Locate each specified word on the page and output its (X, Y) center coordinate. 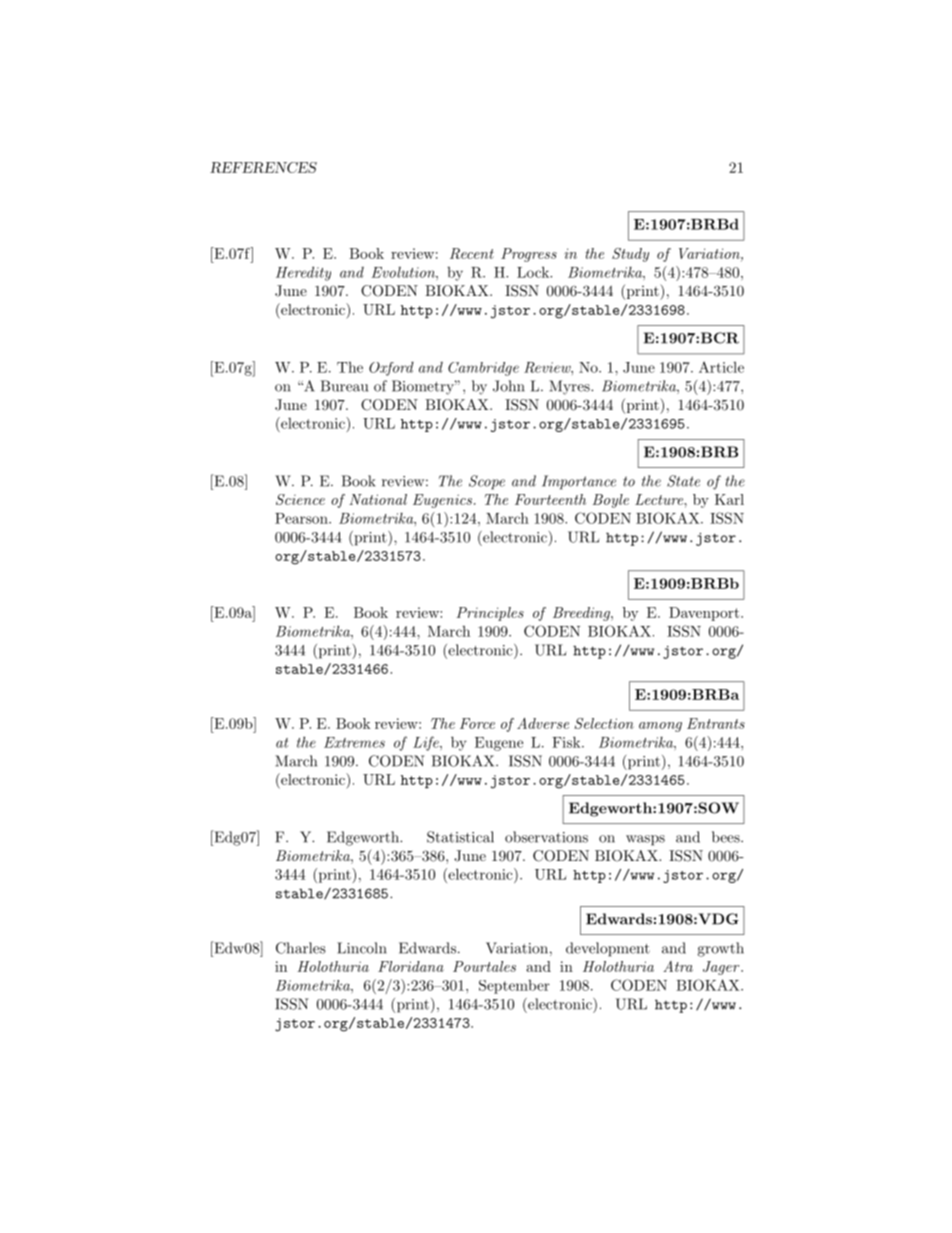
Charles (301, 948)
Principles (490, 614)
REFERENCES (263, 167)
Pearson (302, 518)
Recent (472, 253)
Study (630, 255)
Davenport (705, 614)
